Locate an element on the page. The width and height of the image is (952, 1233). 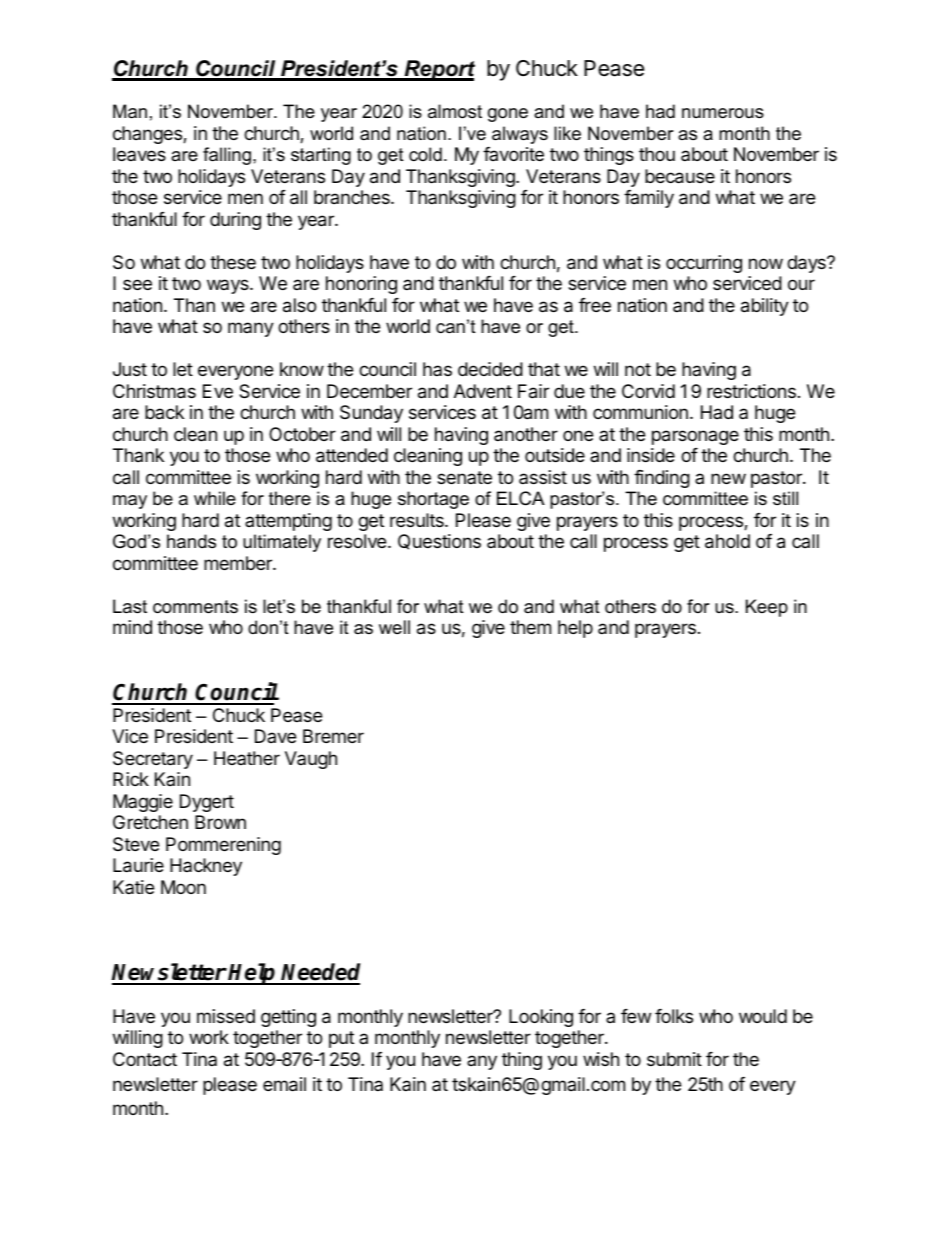
many is located at coordinates (251, 329).
